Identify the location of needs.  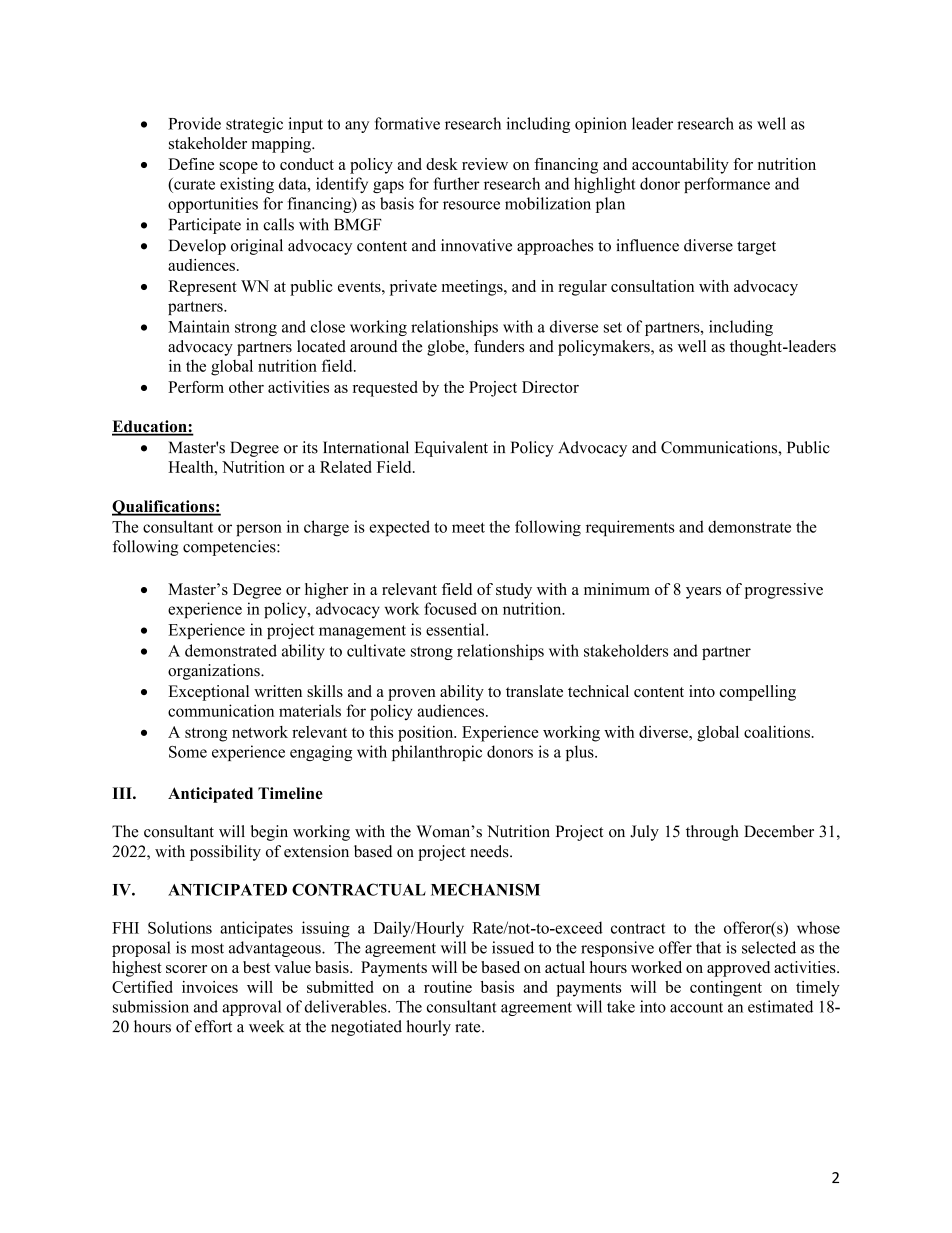
(490, 851).
